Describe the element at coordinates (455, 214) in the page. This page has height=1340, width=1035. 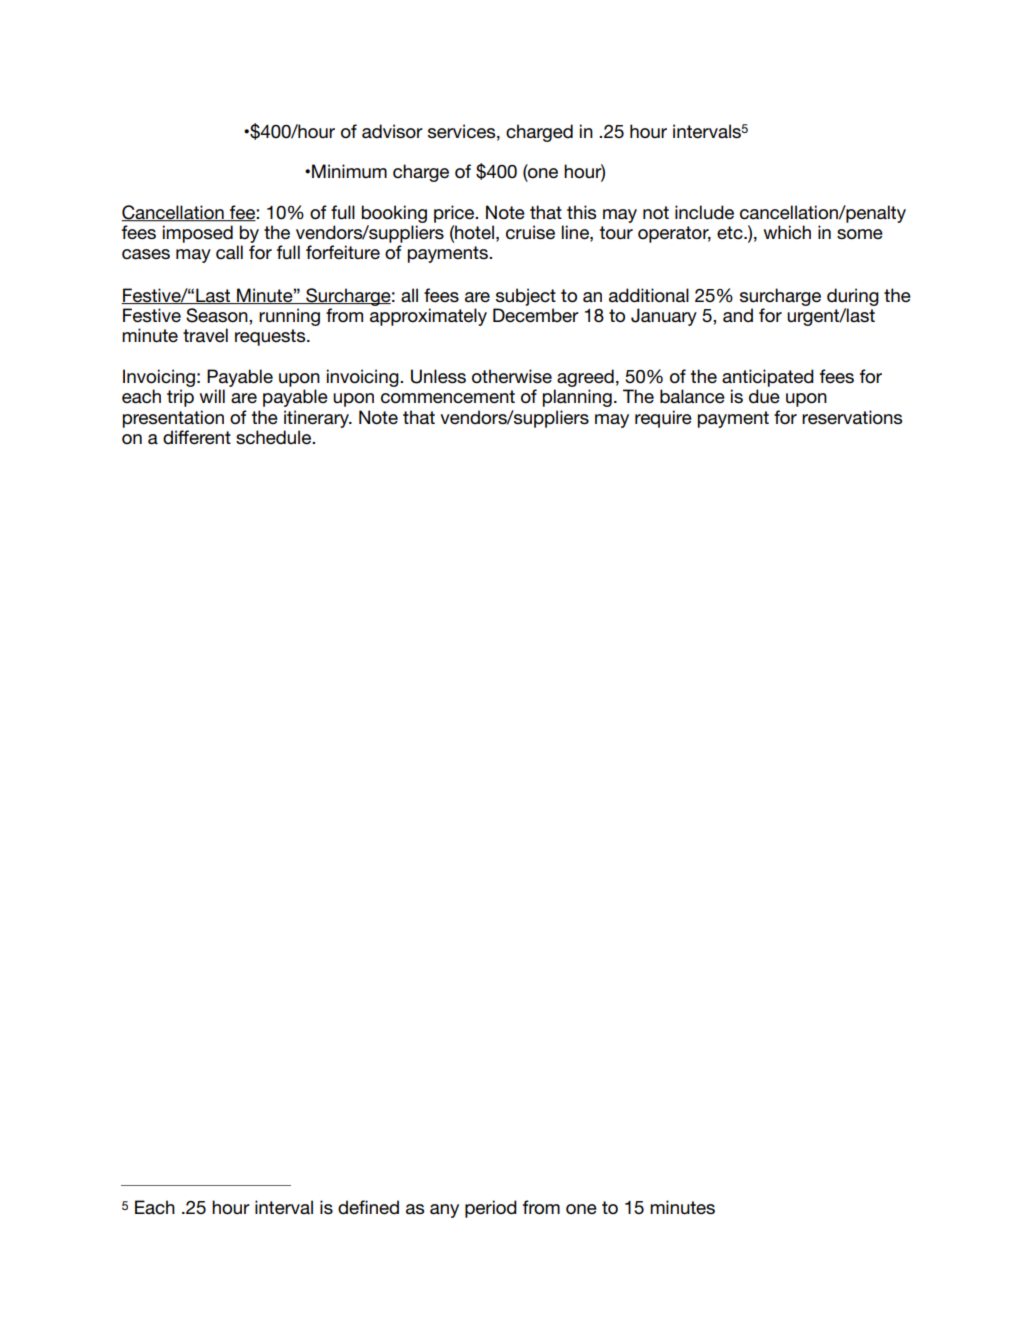
I see `price` at that location.
